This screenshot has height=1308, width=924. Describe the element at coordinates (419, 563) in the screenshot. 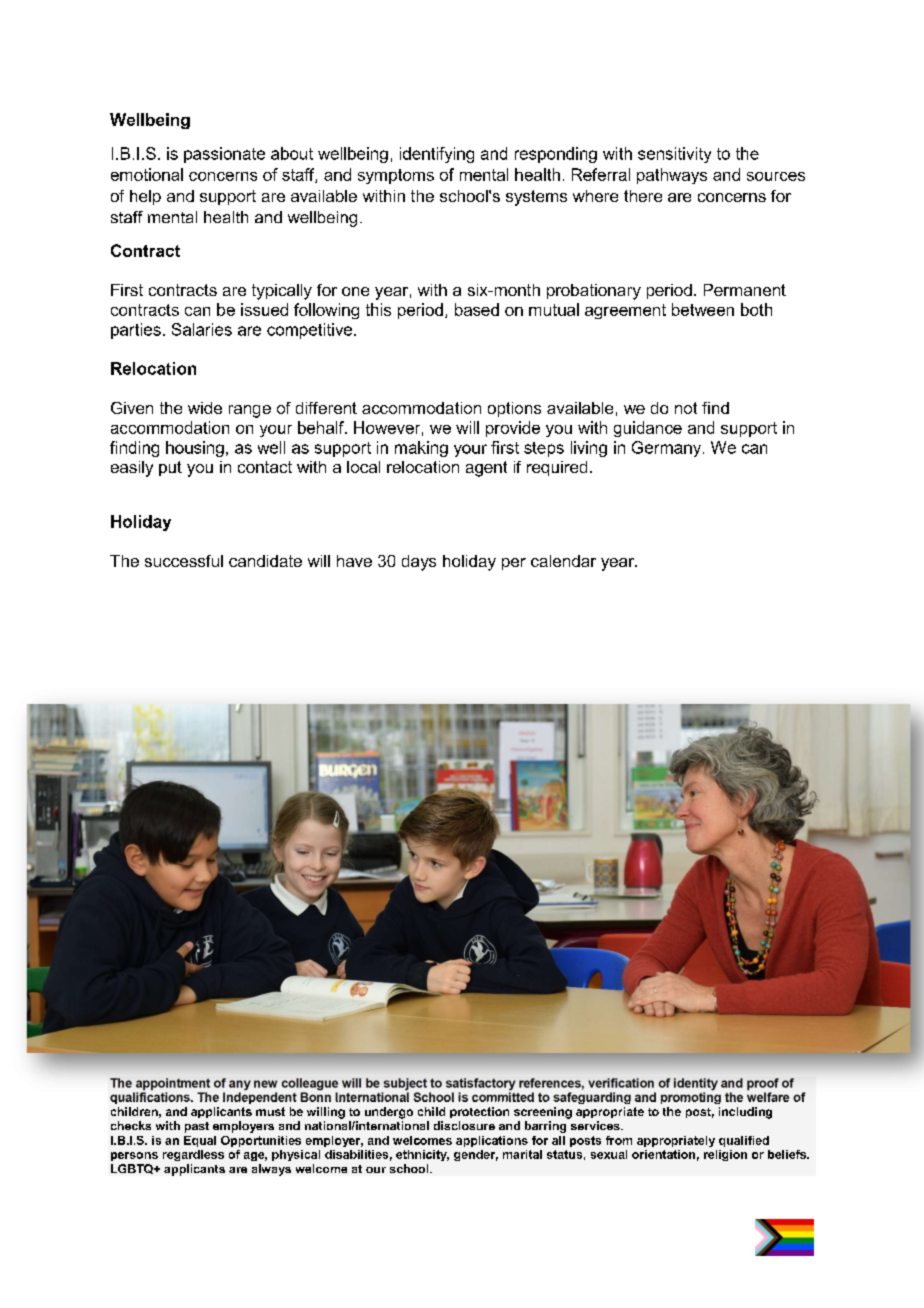

I see `days` at that location.
